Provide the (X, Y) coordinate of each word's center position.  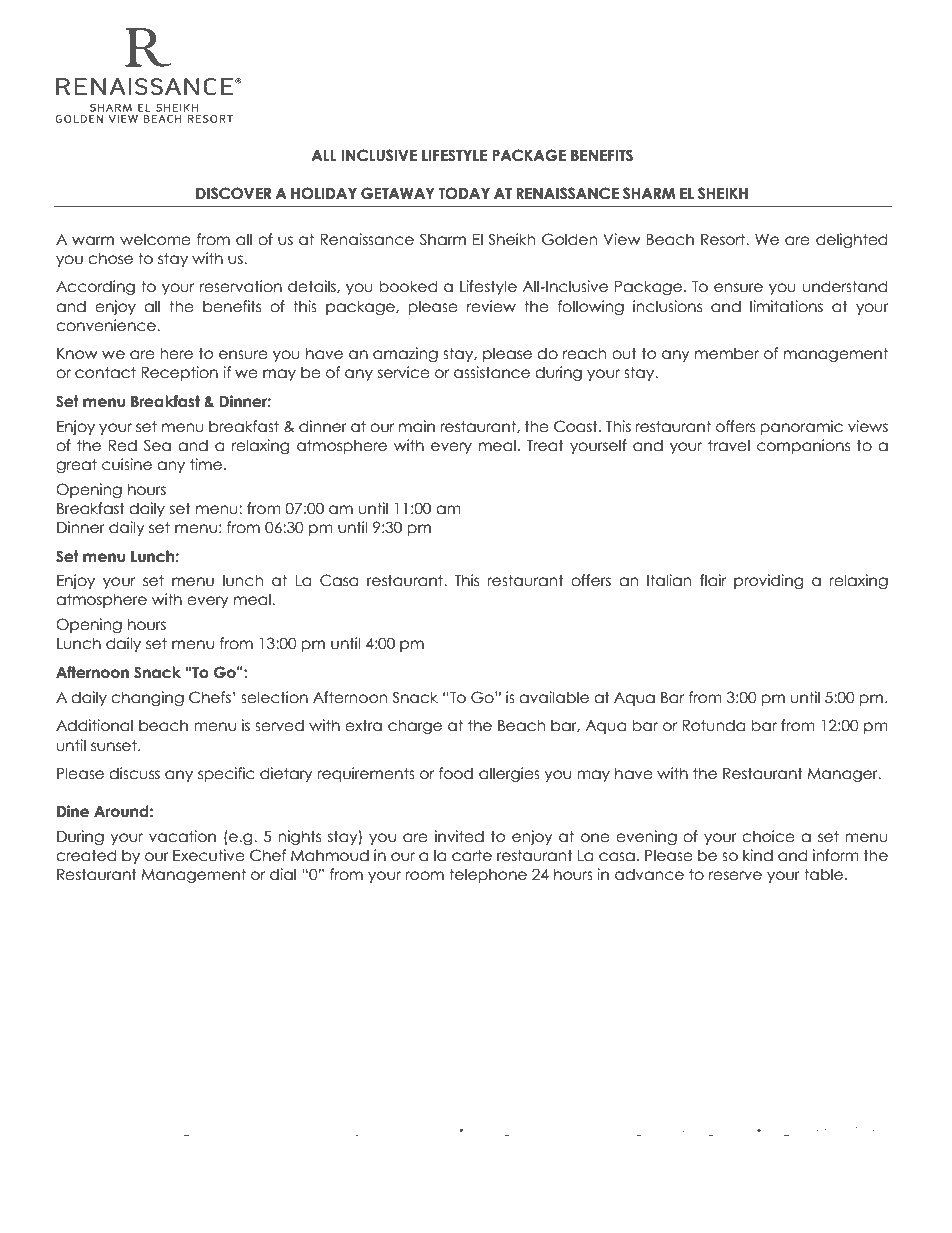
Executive (209, 855)
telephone (488, 875)
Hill (564, 1130)
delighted (851, 240)
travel (729, 445)
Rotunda (713, 725)
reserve (735, 876)
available (554, 697)
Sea (157, 445)
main (417, 426)
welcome (155, 239)
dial (283, 874)
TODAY (464, 193)
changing (147, 698)
